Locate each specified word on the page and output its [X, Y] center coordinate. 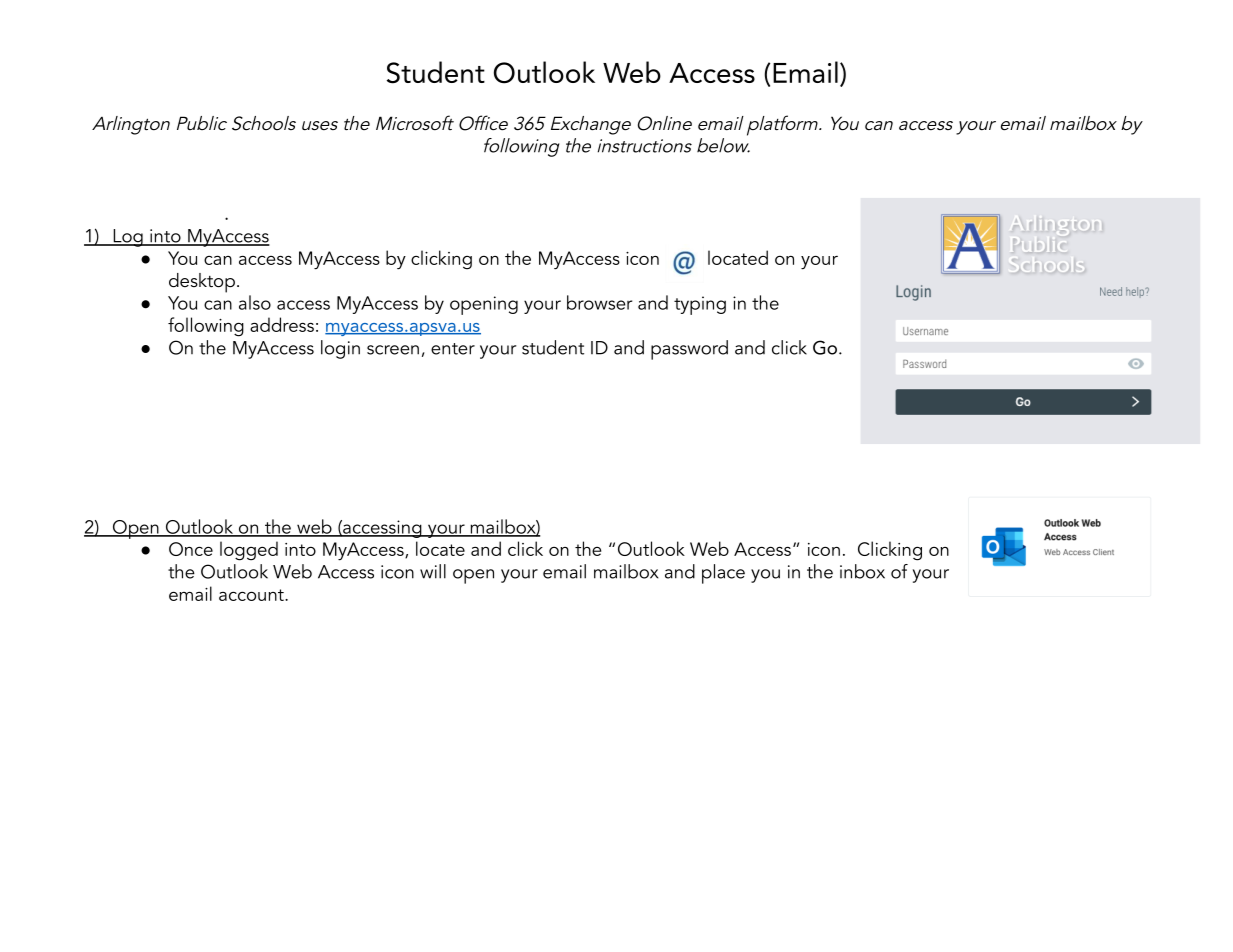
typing [700, 305]
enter [453, 349]
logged [249, 551]
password [689, 350]
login [340, 349]
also [255, 302]
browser [599, 302]
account [252, 595]
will [433, 571]
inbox [862, 571]
